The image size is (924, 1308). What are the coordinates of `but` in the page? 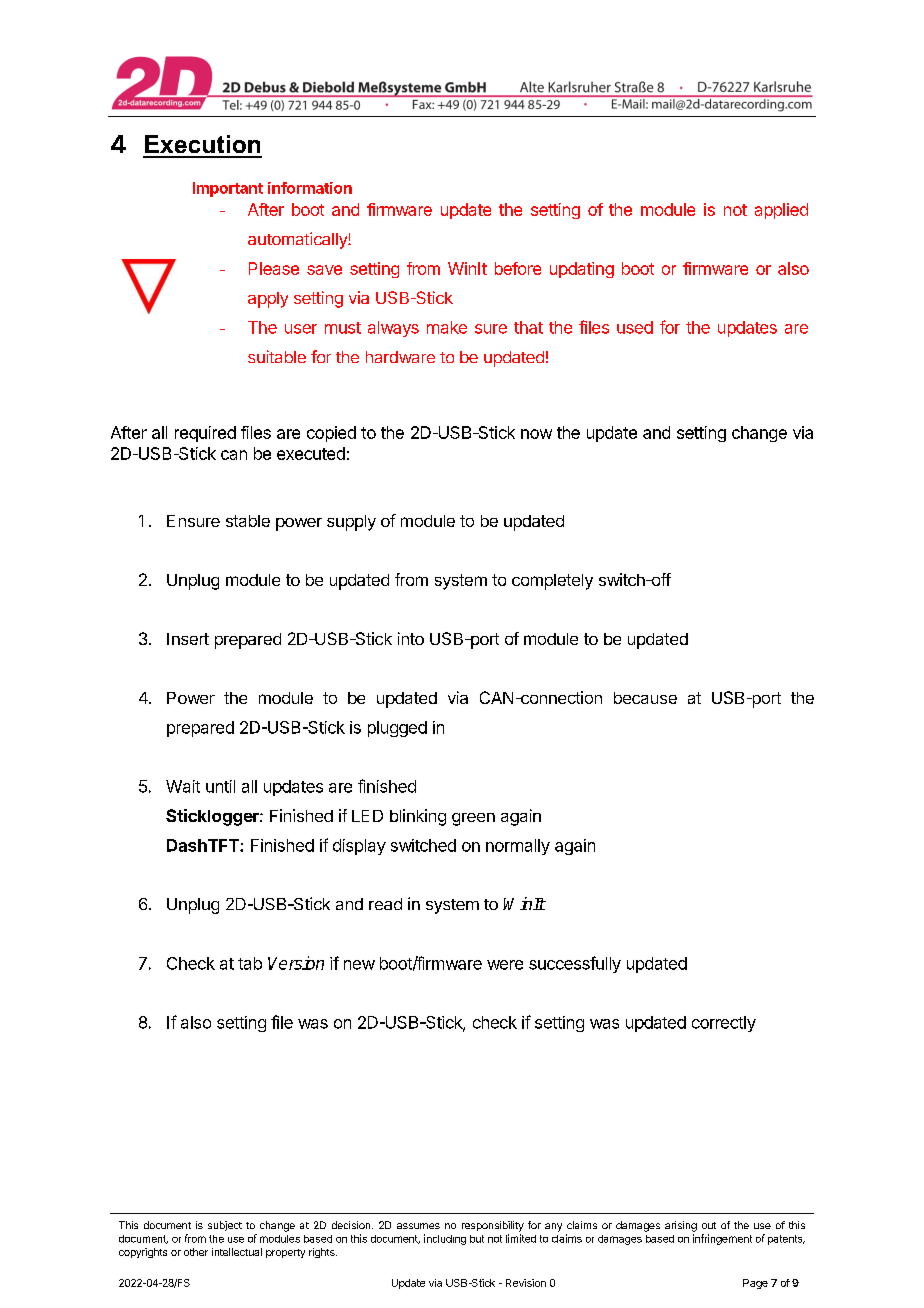 It's located at (477, 1239).
